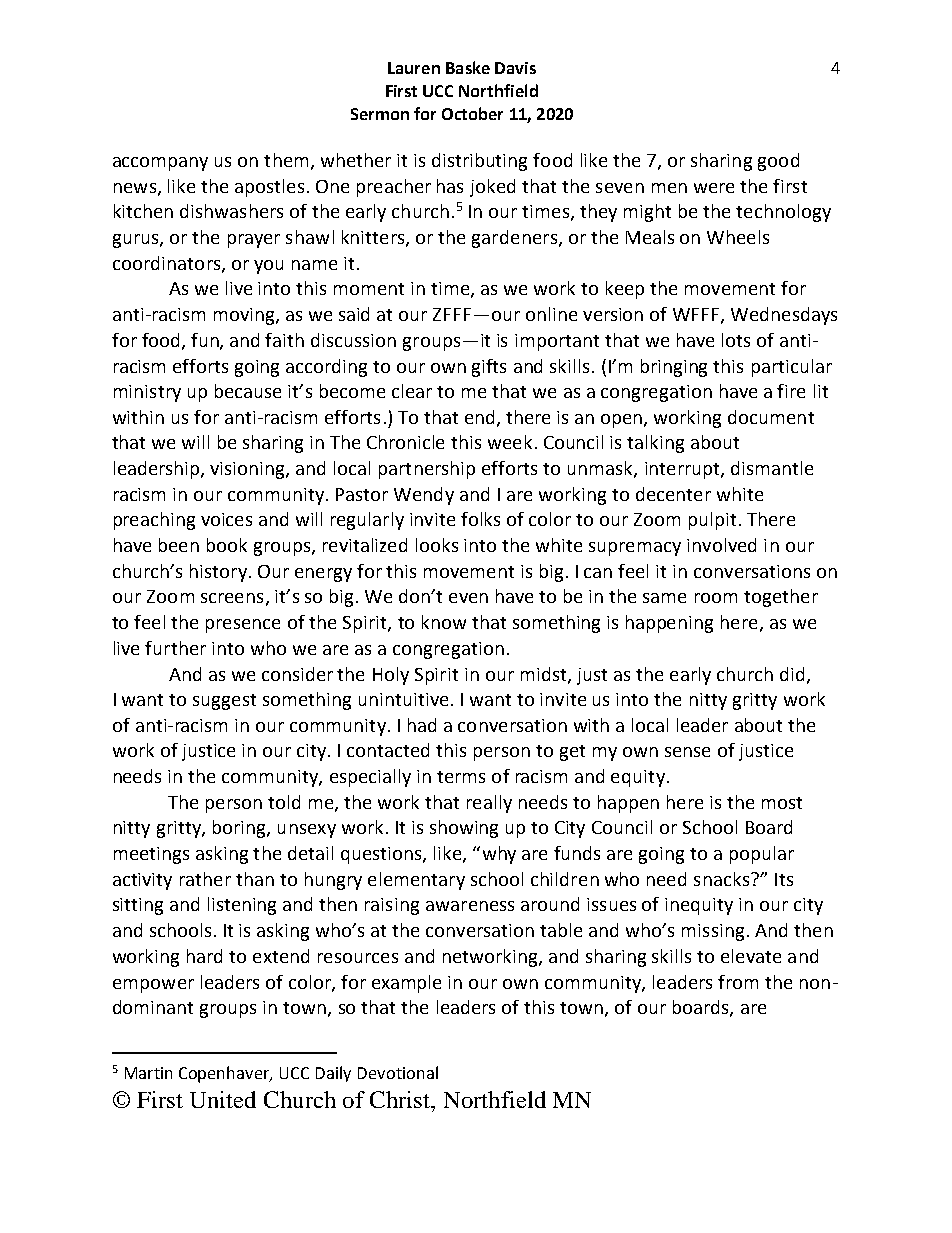 The width and height of the screenshot is (952, 1233). What do you see at coordinates (444, 622) in the screenshot?
I see `know` at bounding box center [444, 622].
